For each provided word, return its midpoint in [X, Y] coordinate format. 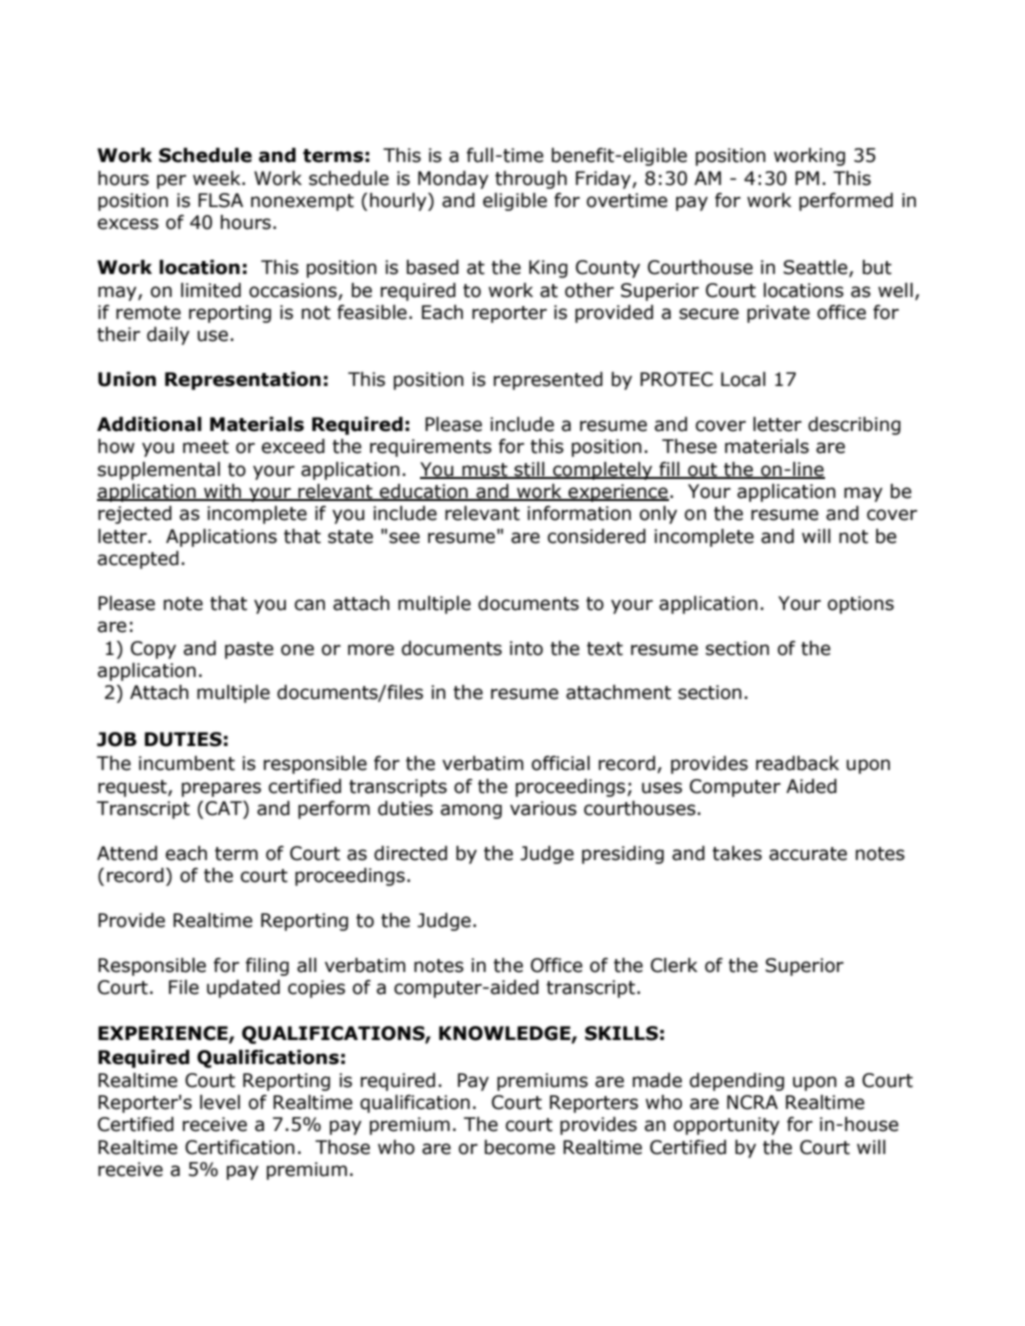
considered [597, 536]
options [861, 605]
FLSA [220, 200]
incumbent [187, 763]
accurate [808, 854]
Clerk [674, 965]
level [220, 1102]
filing [267, 967]
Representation [243, 381]
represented [548, 381]
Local [743, 379]
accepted [138, 560]
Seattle [816, 268]
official [561, 763]
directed [410, 853]
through [531, 180]
